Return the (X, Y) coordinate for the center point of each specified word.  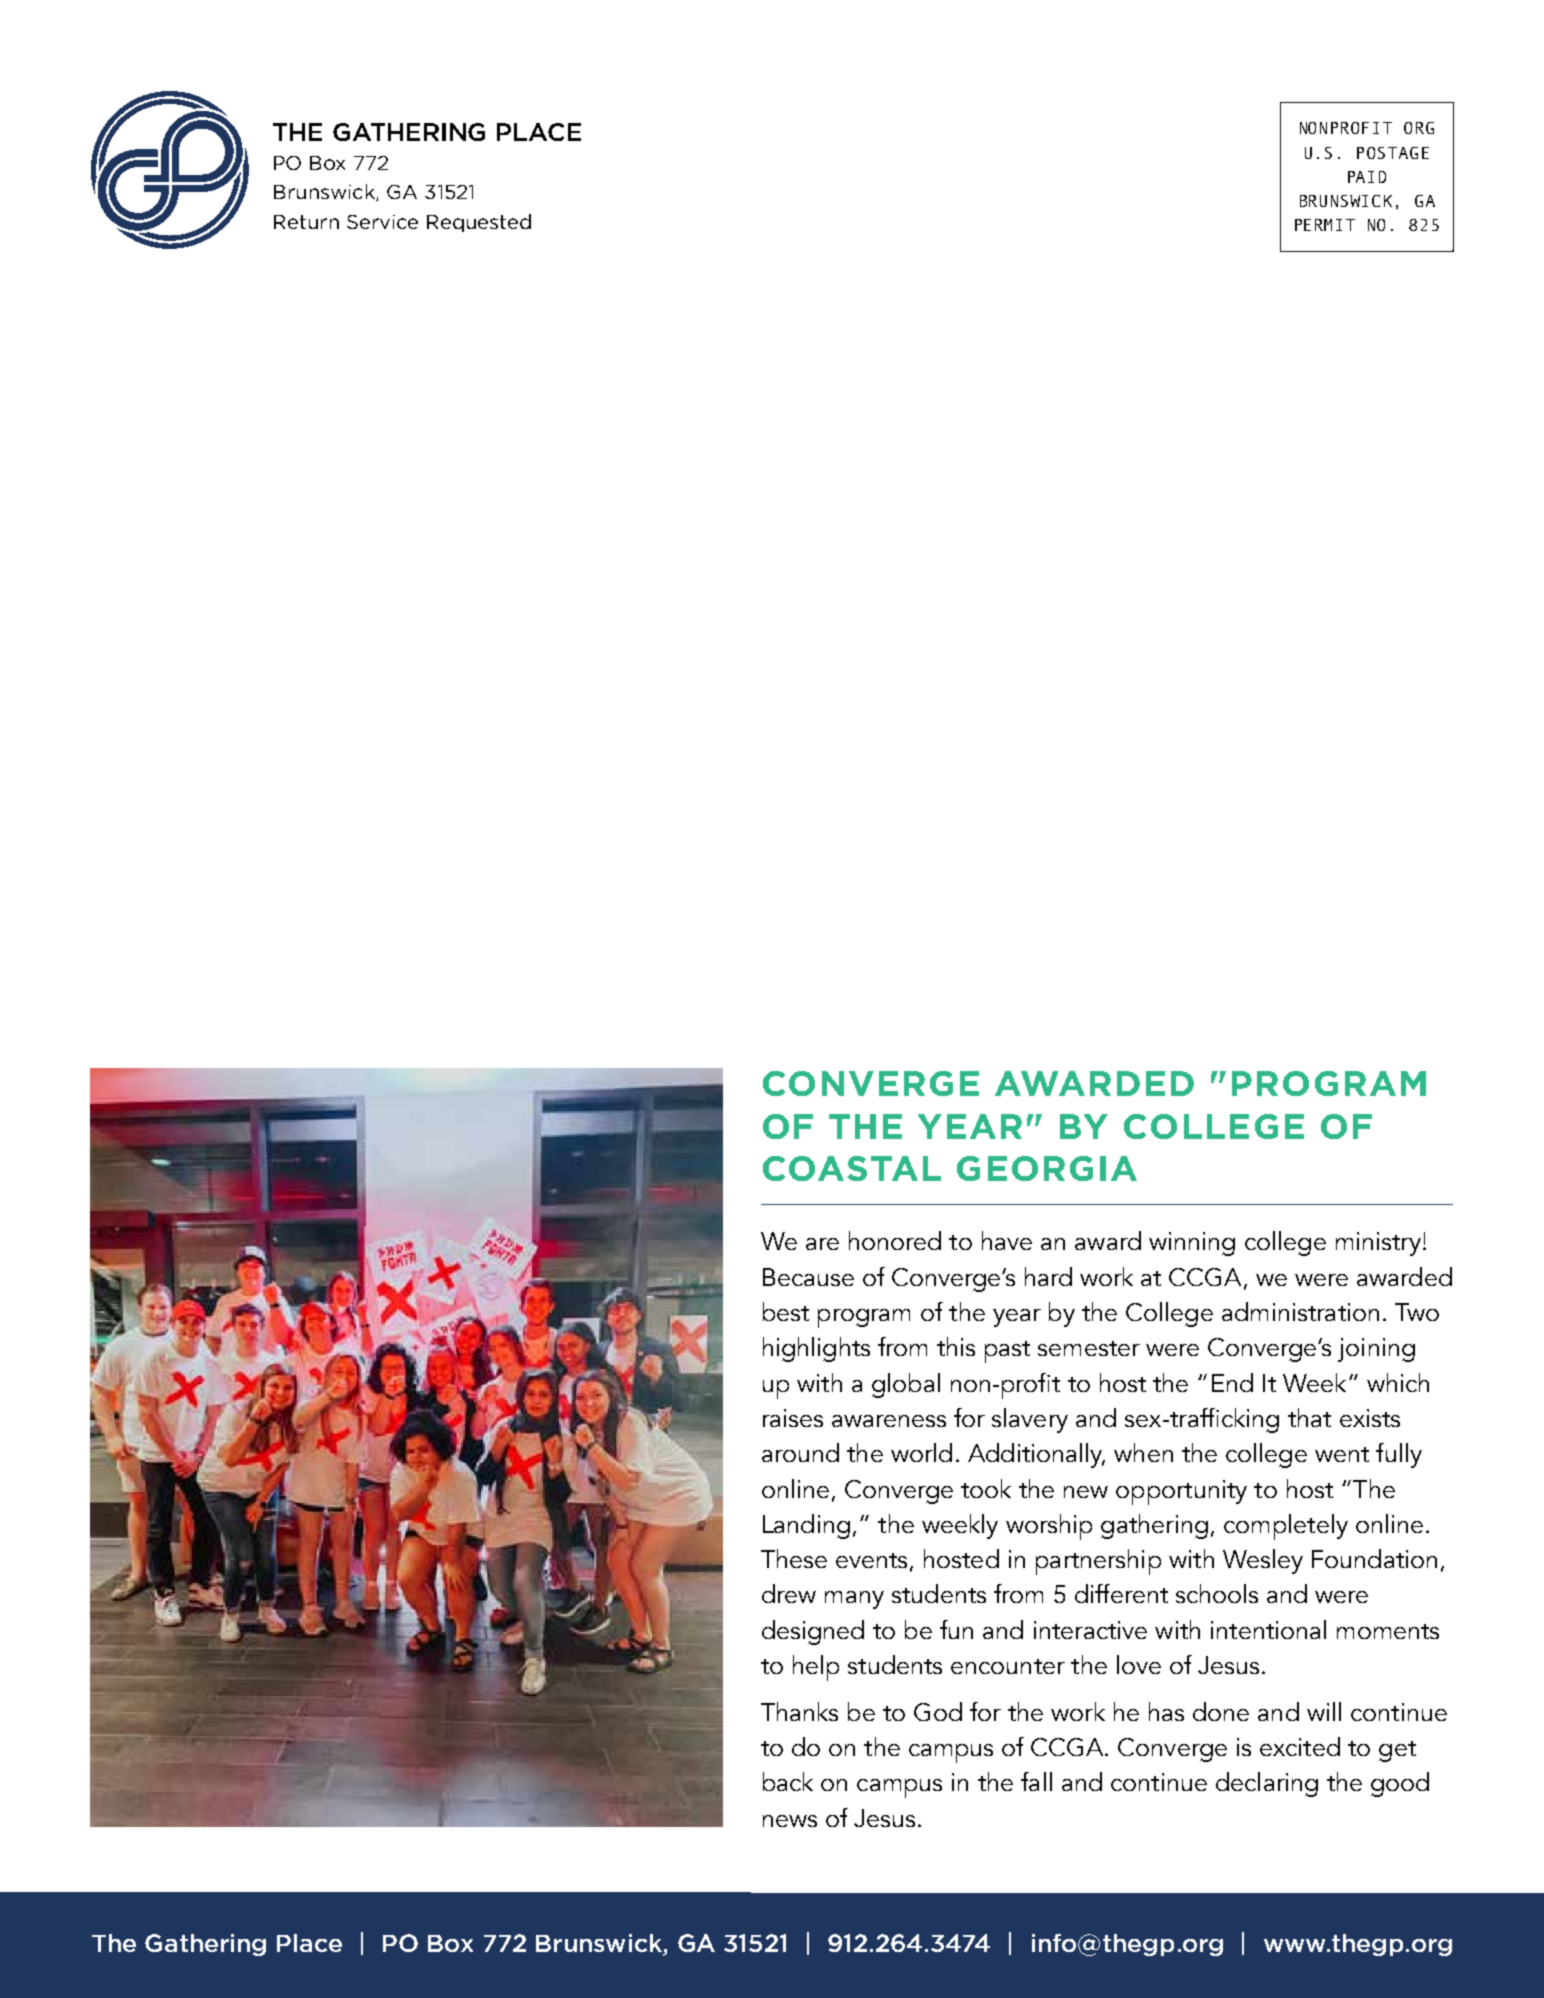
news (790, 1821)
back (788, 1781)
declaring (1267, 1784)
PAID (1367, 177)
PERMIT (1325, 225)
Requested (479, 223)
